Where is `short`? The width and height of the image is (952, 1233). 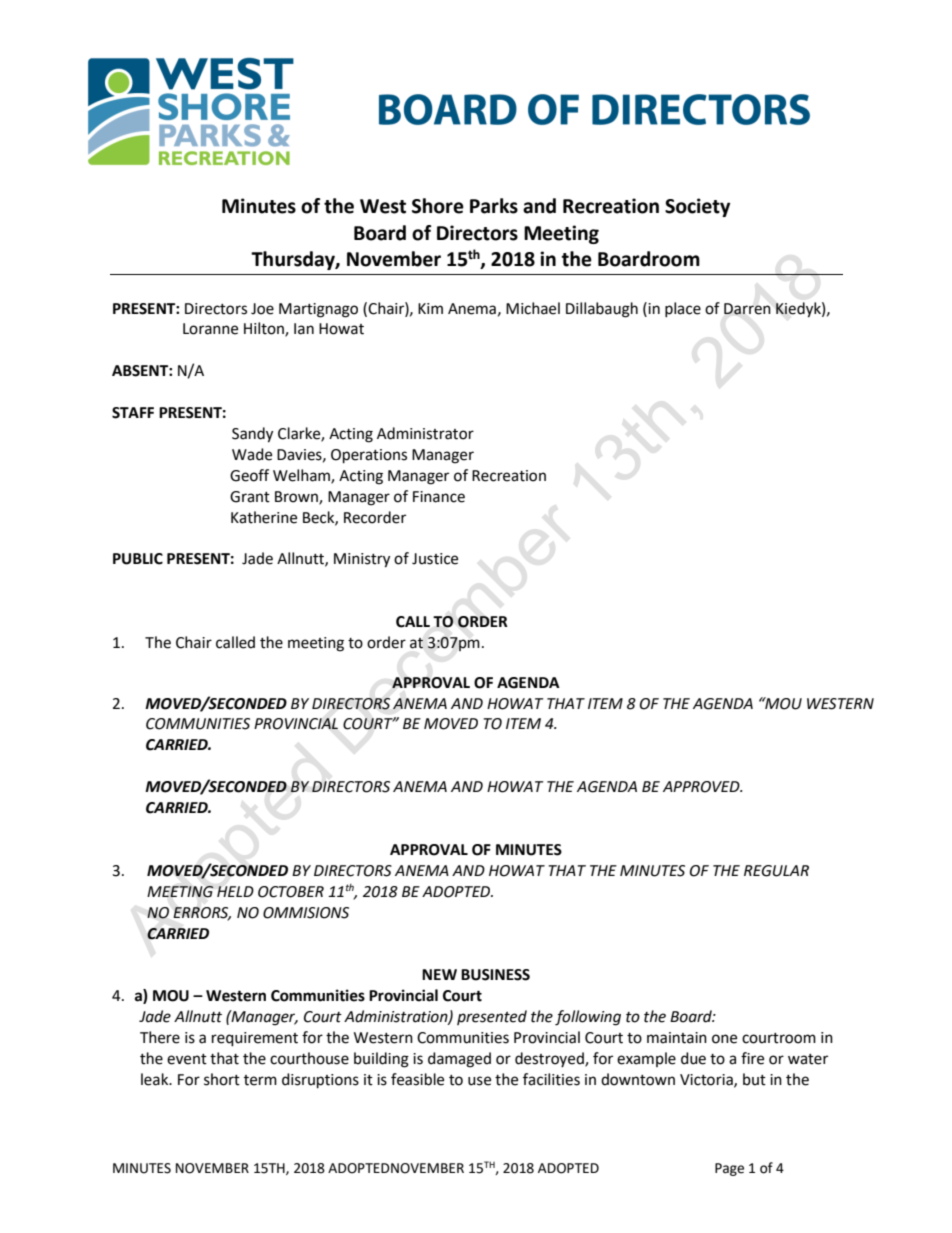 short is located at coordinates (222, 1079).
